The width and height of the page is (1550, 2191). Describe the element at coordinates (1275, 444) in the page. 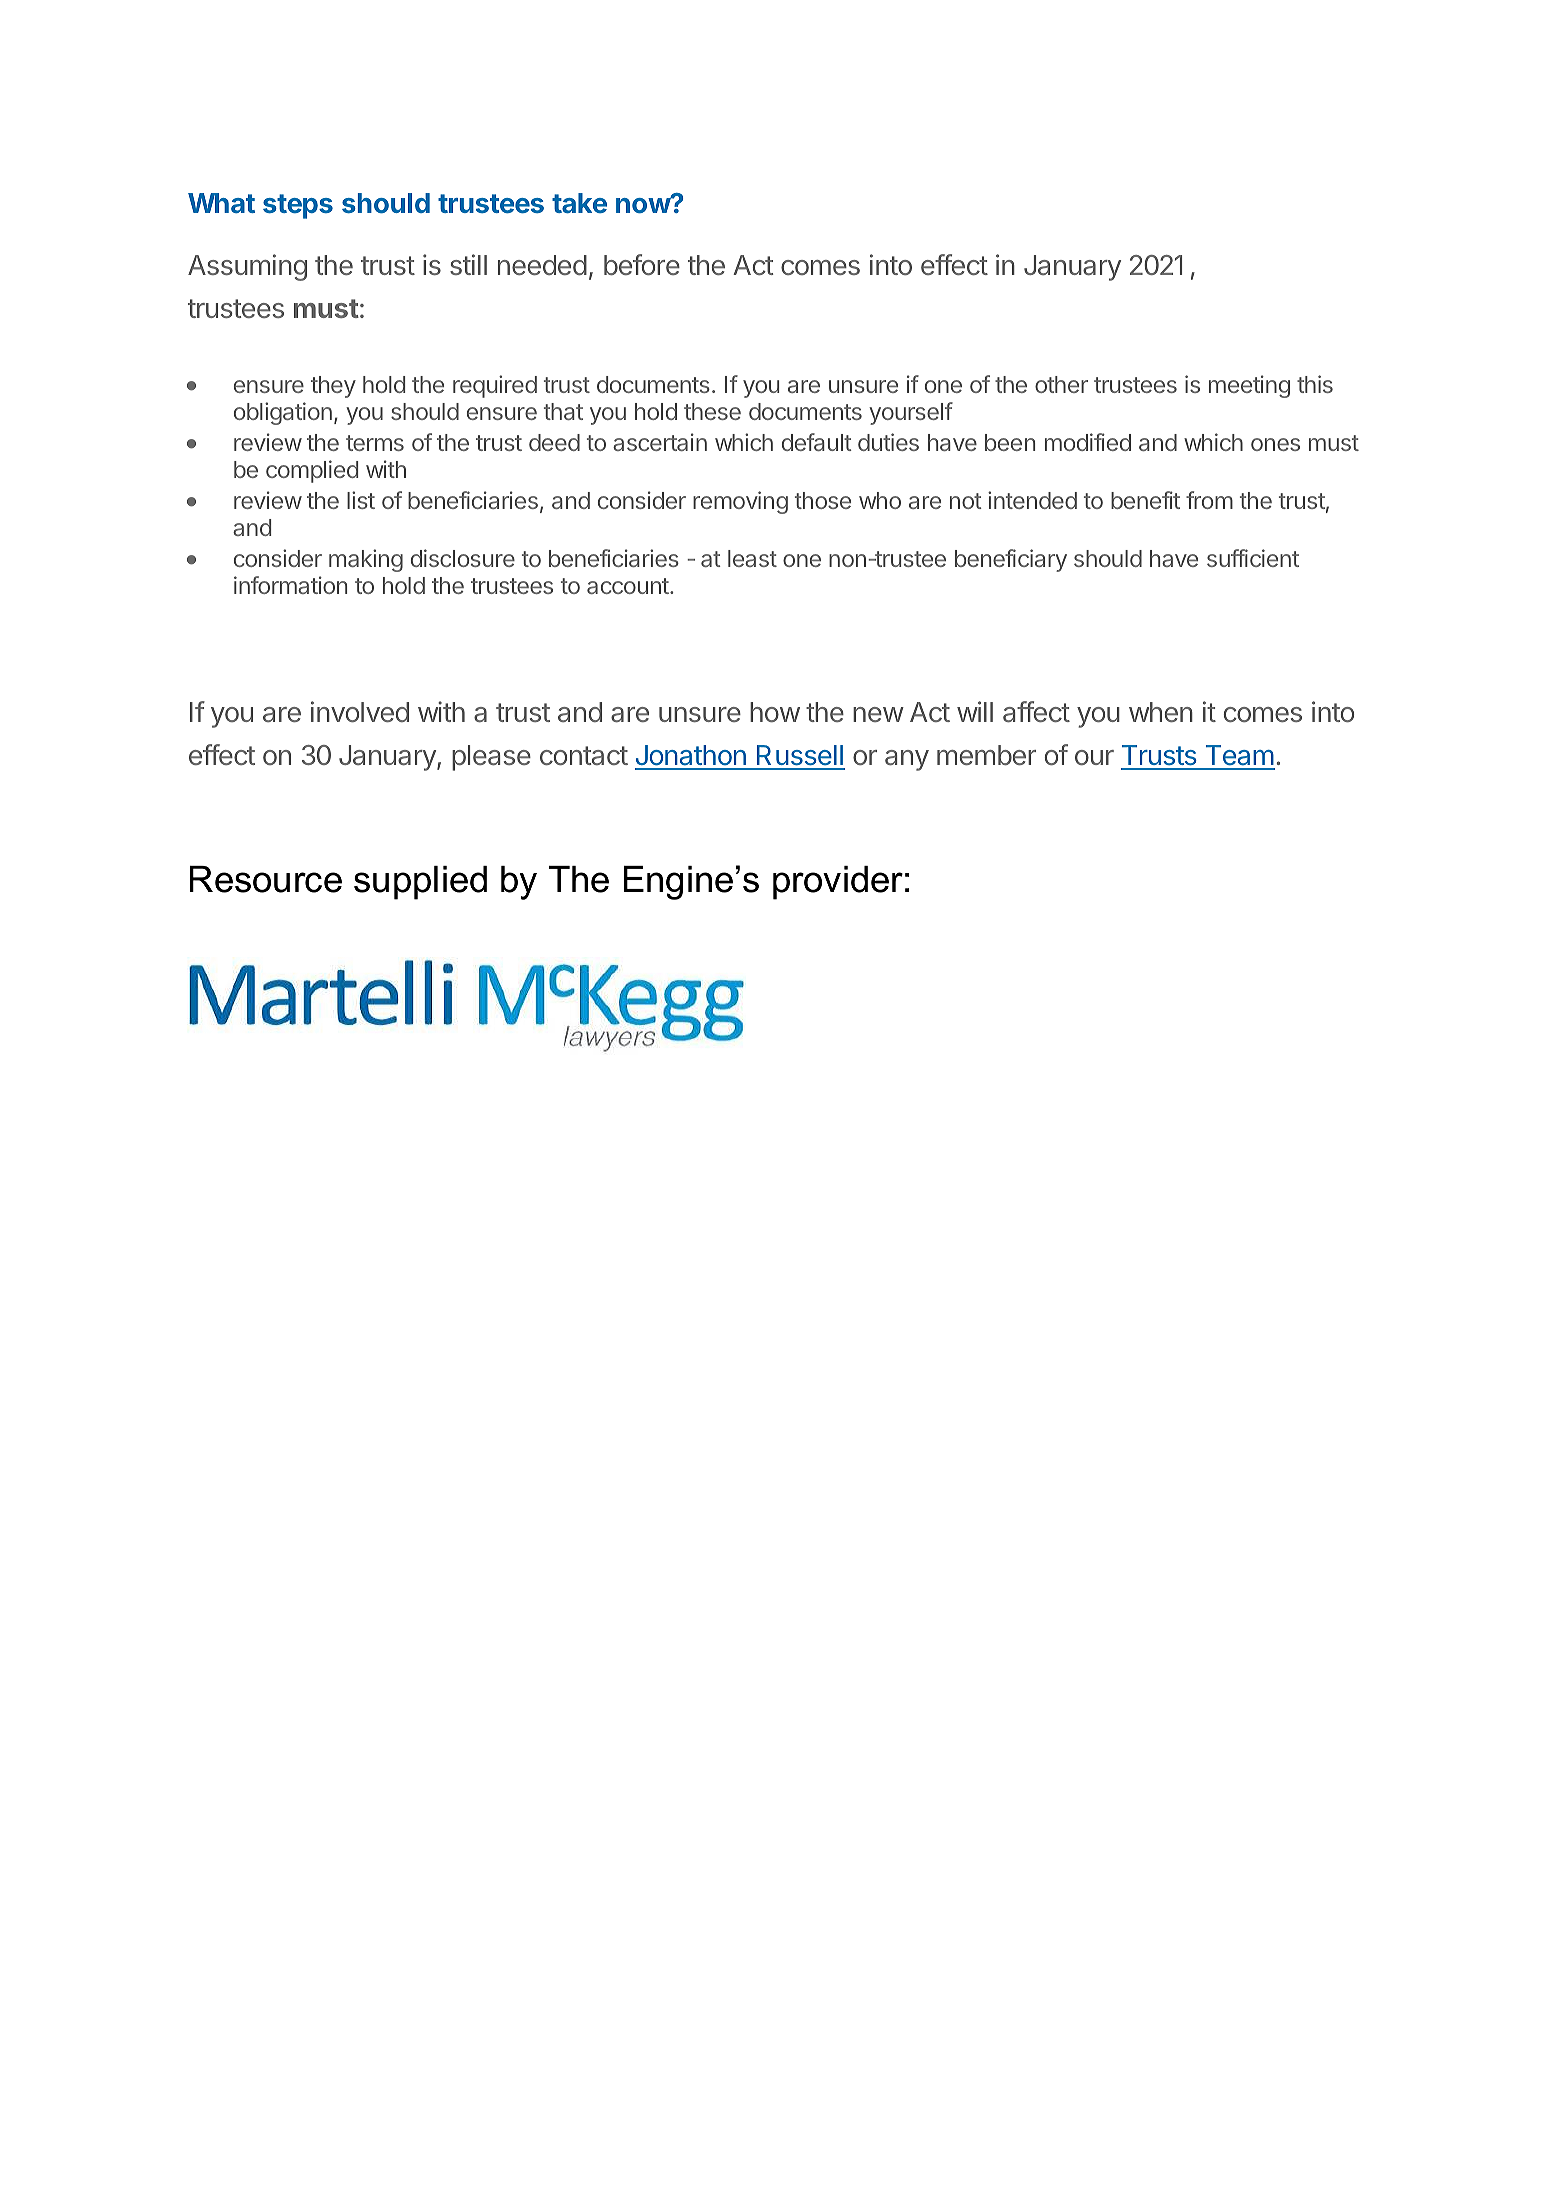

I see `ones` at that location.
